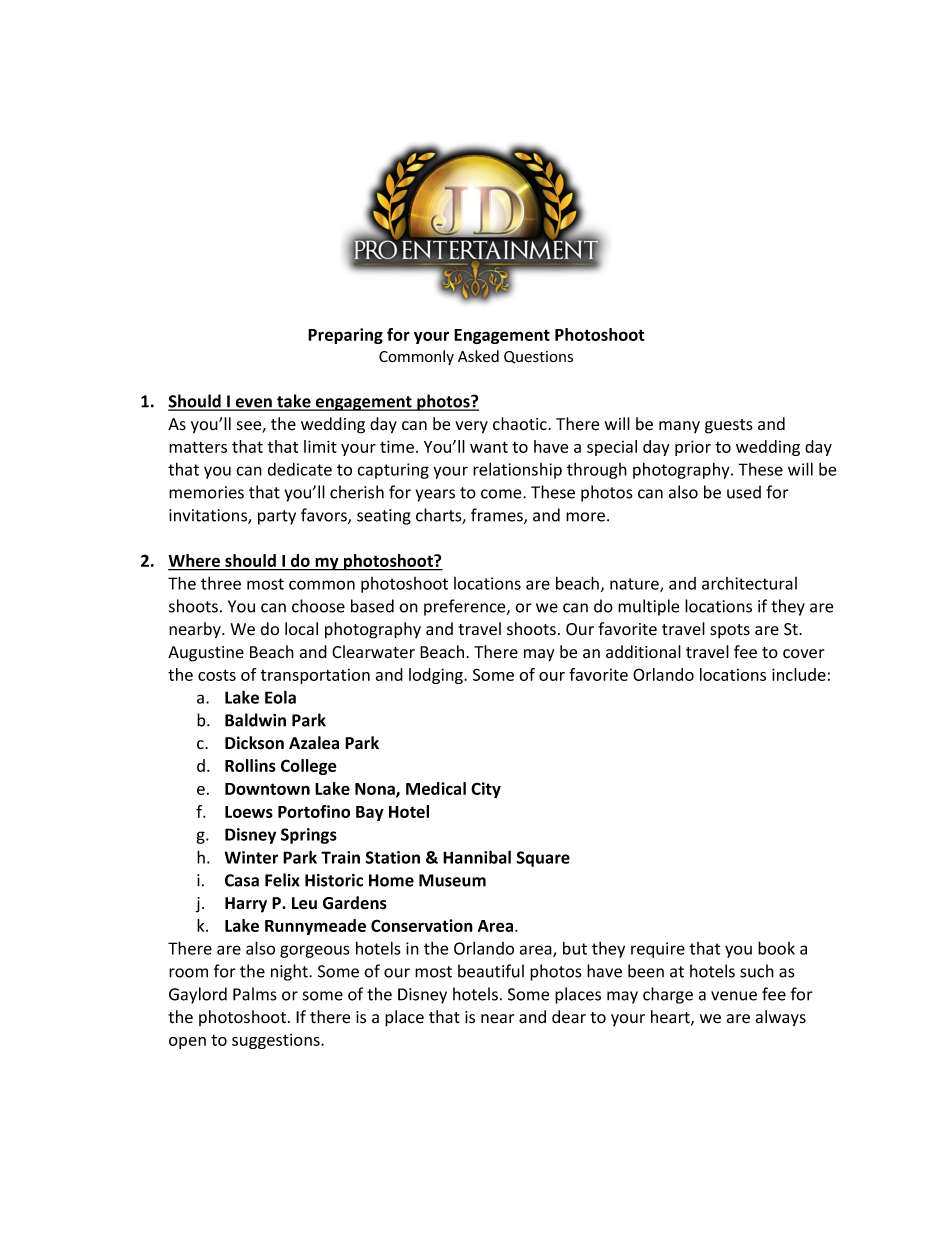 The width and height of the screenshot is (952, 1233). Describe the element at coordinates (437, 676) in the screenshot. I see `lodging` at that location.
